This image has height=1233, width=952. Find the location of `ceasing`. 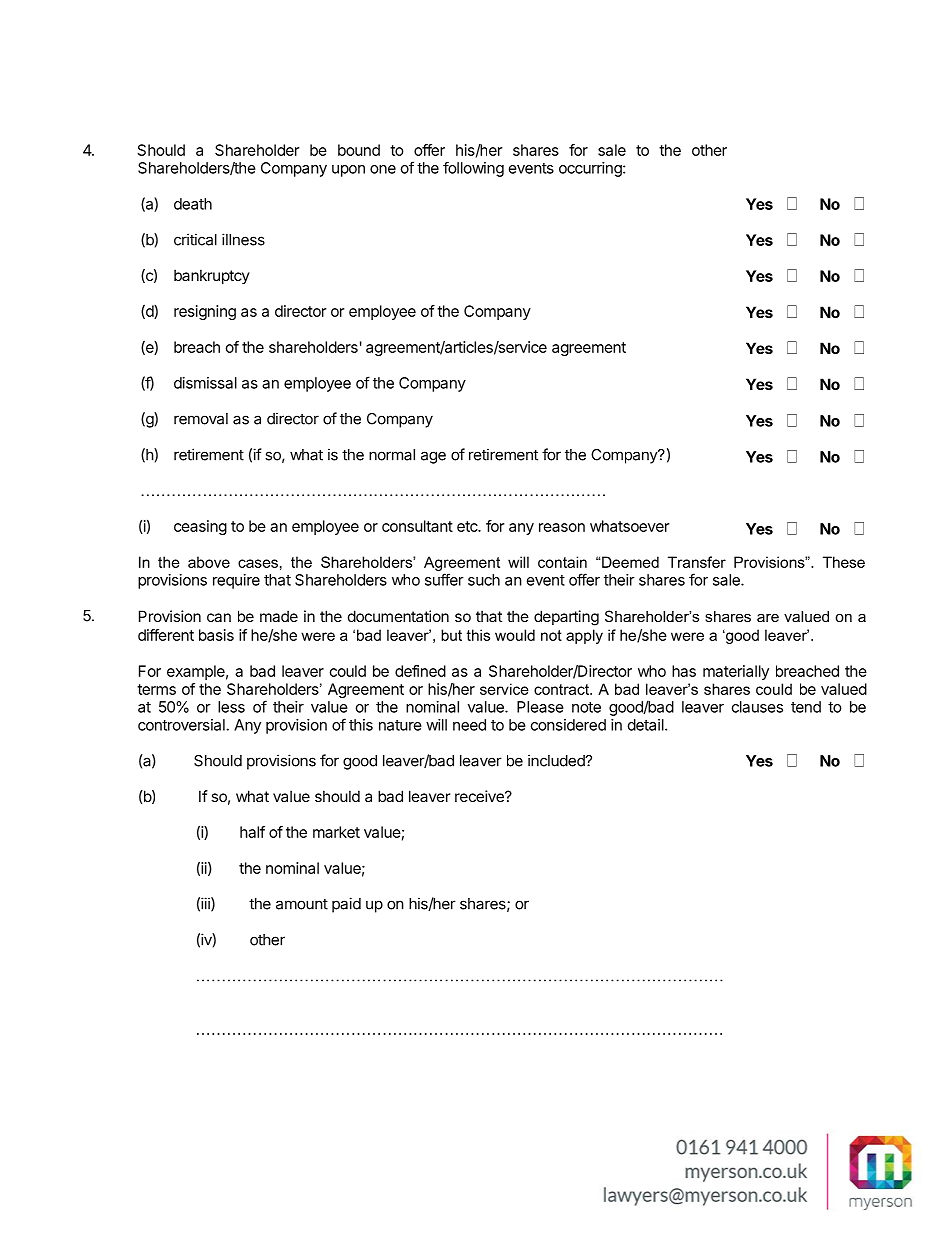

ceasing is located at coordinates (200, 527).
